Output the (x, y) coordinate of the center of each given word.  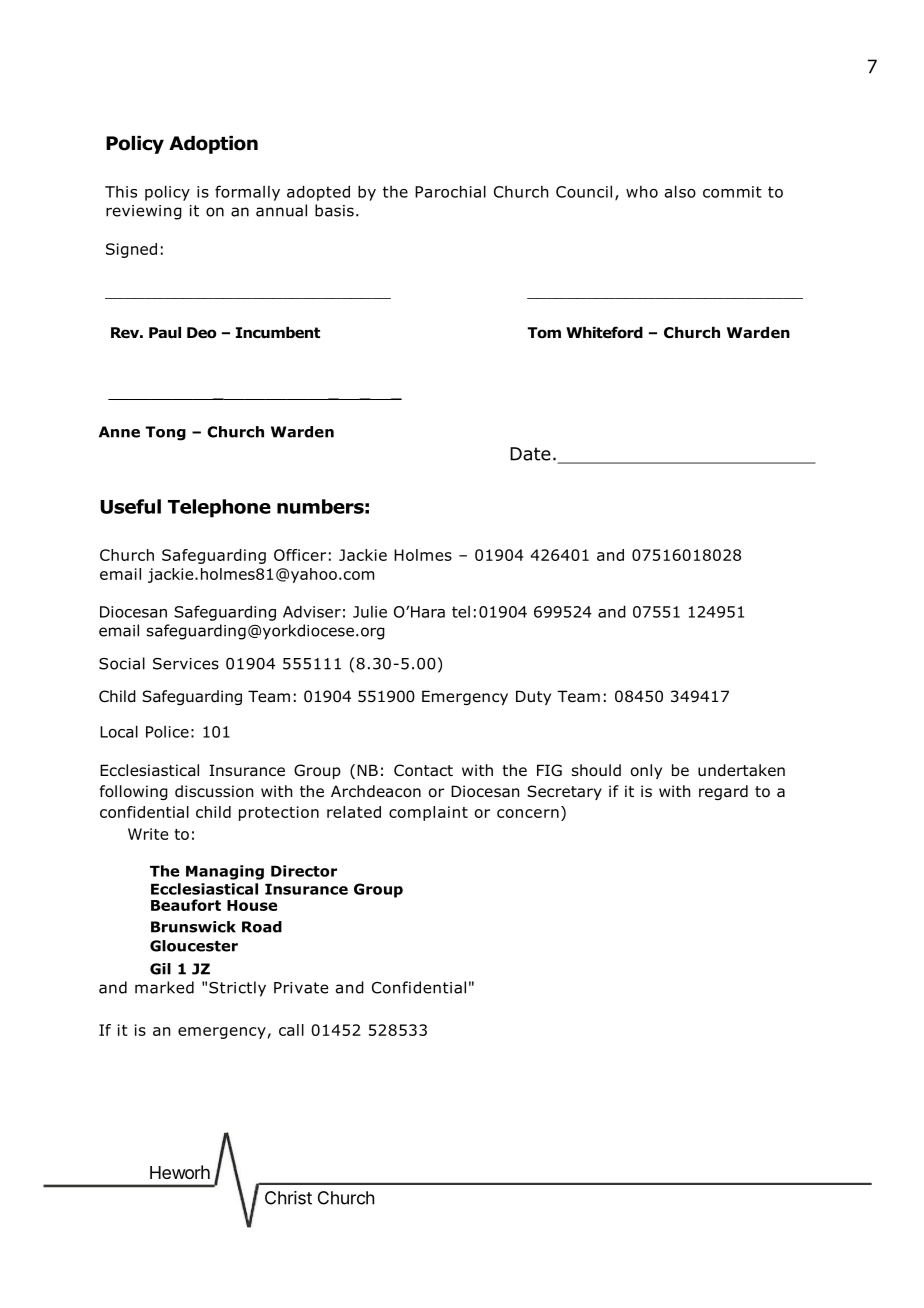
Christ (288, 1198)
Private (301, 988)
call (291, 1030)
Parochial (450, 191)
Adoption (213, 145)
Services (186, 664)
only (646, 771)
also (680, 191)
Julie (370, 611)
